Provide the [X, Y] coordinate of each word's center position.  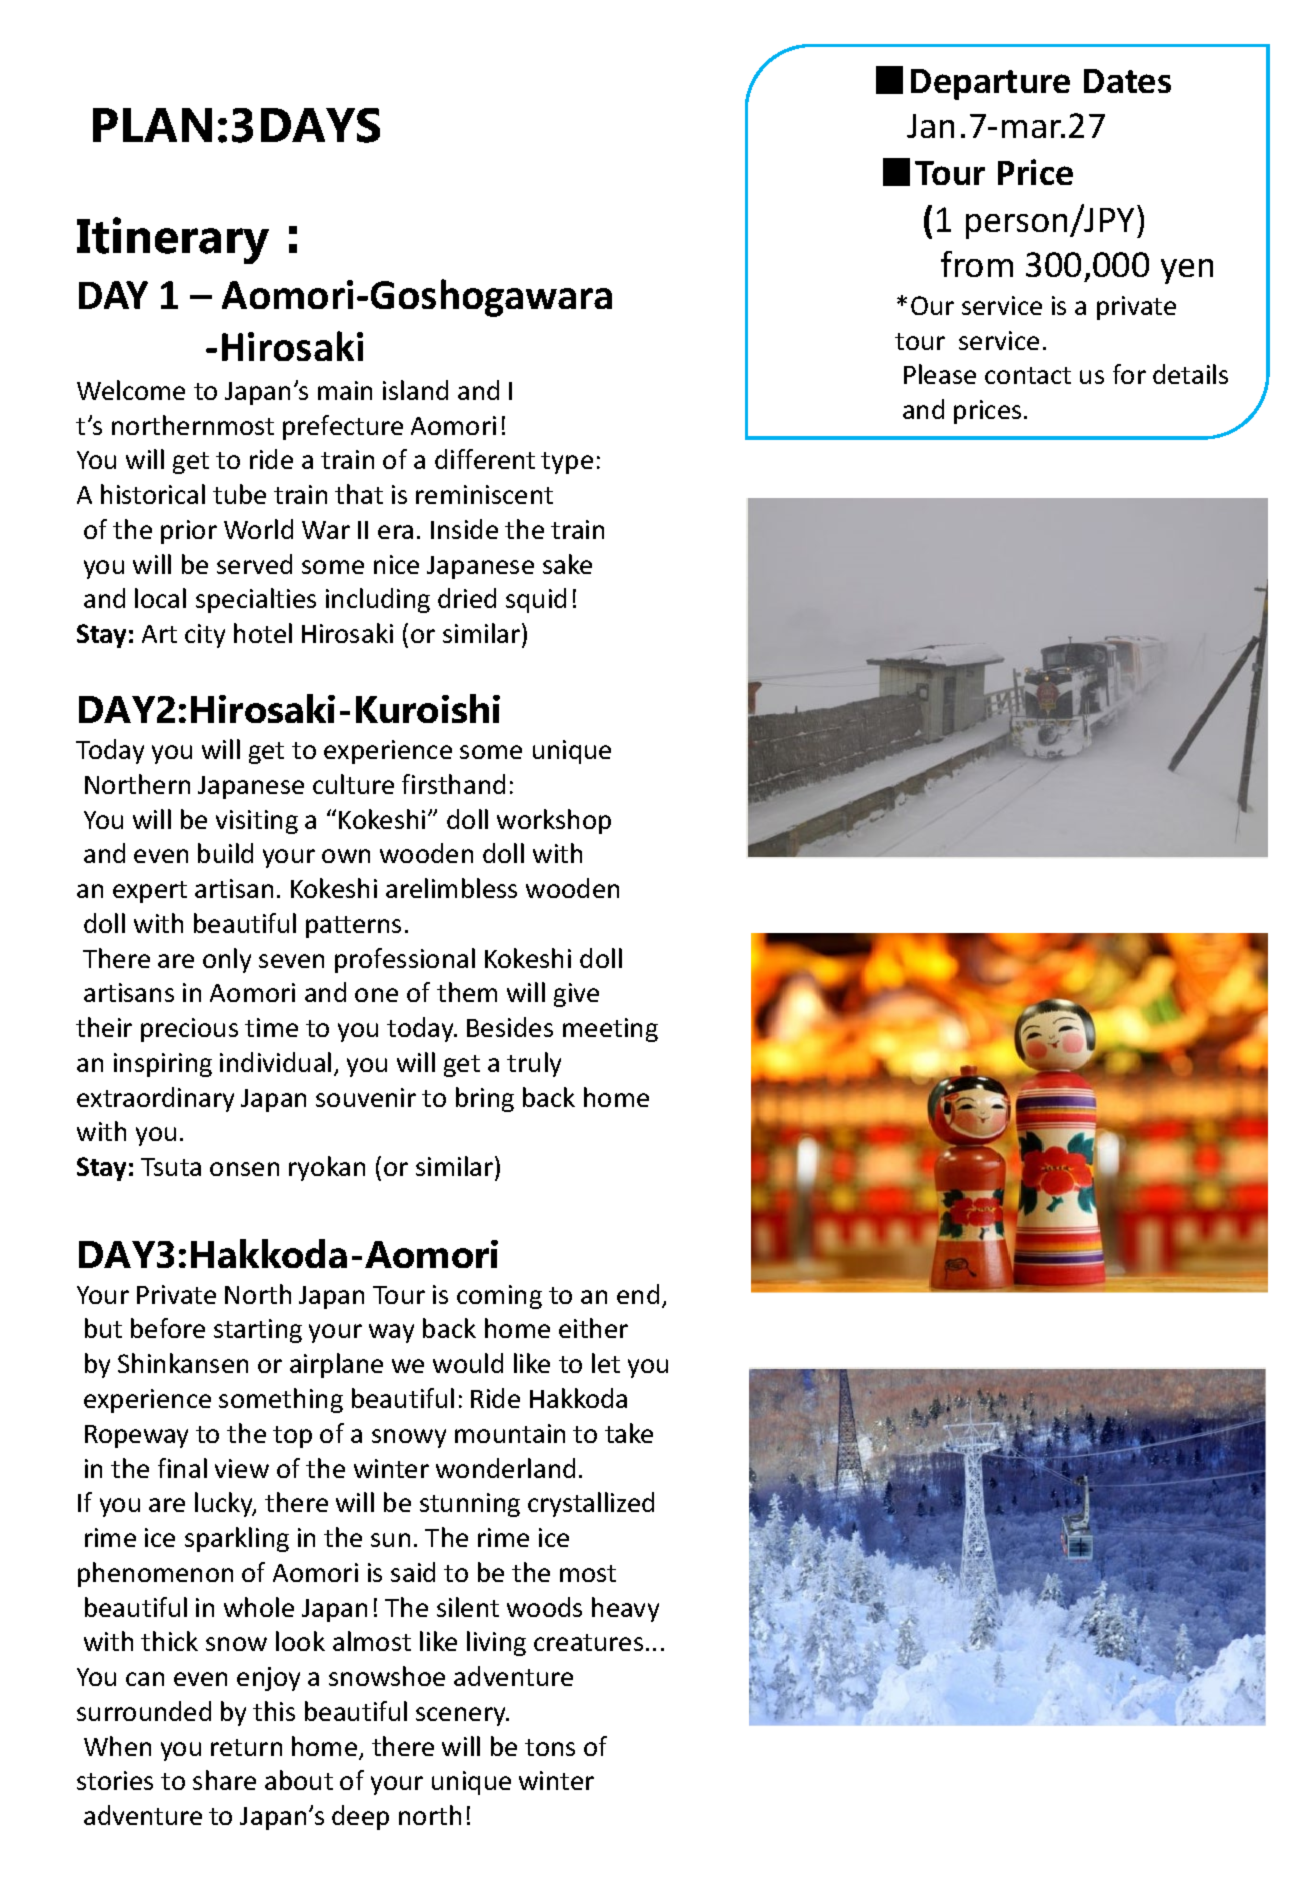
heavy [625, 1609]
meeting [610, 1030]
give [576, 995]
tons [550, 1747]
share [224, 1780]
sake [567, 564]
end [638, 1294]
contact [1028, 375]
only [227, 960]
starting [258, 1331]
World [258, 529]
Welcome [131, 390]
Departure [990, 84]
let [606, 1363]
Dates [1127, 81]
